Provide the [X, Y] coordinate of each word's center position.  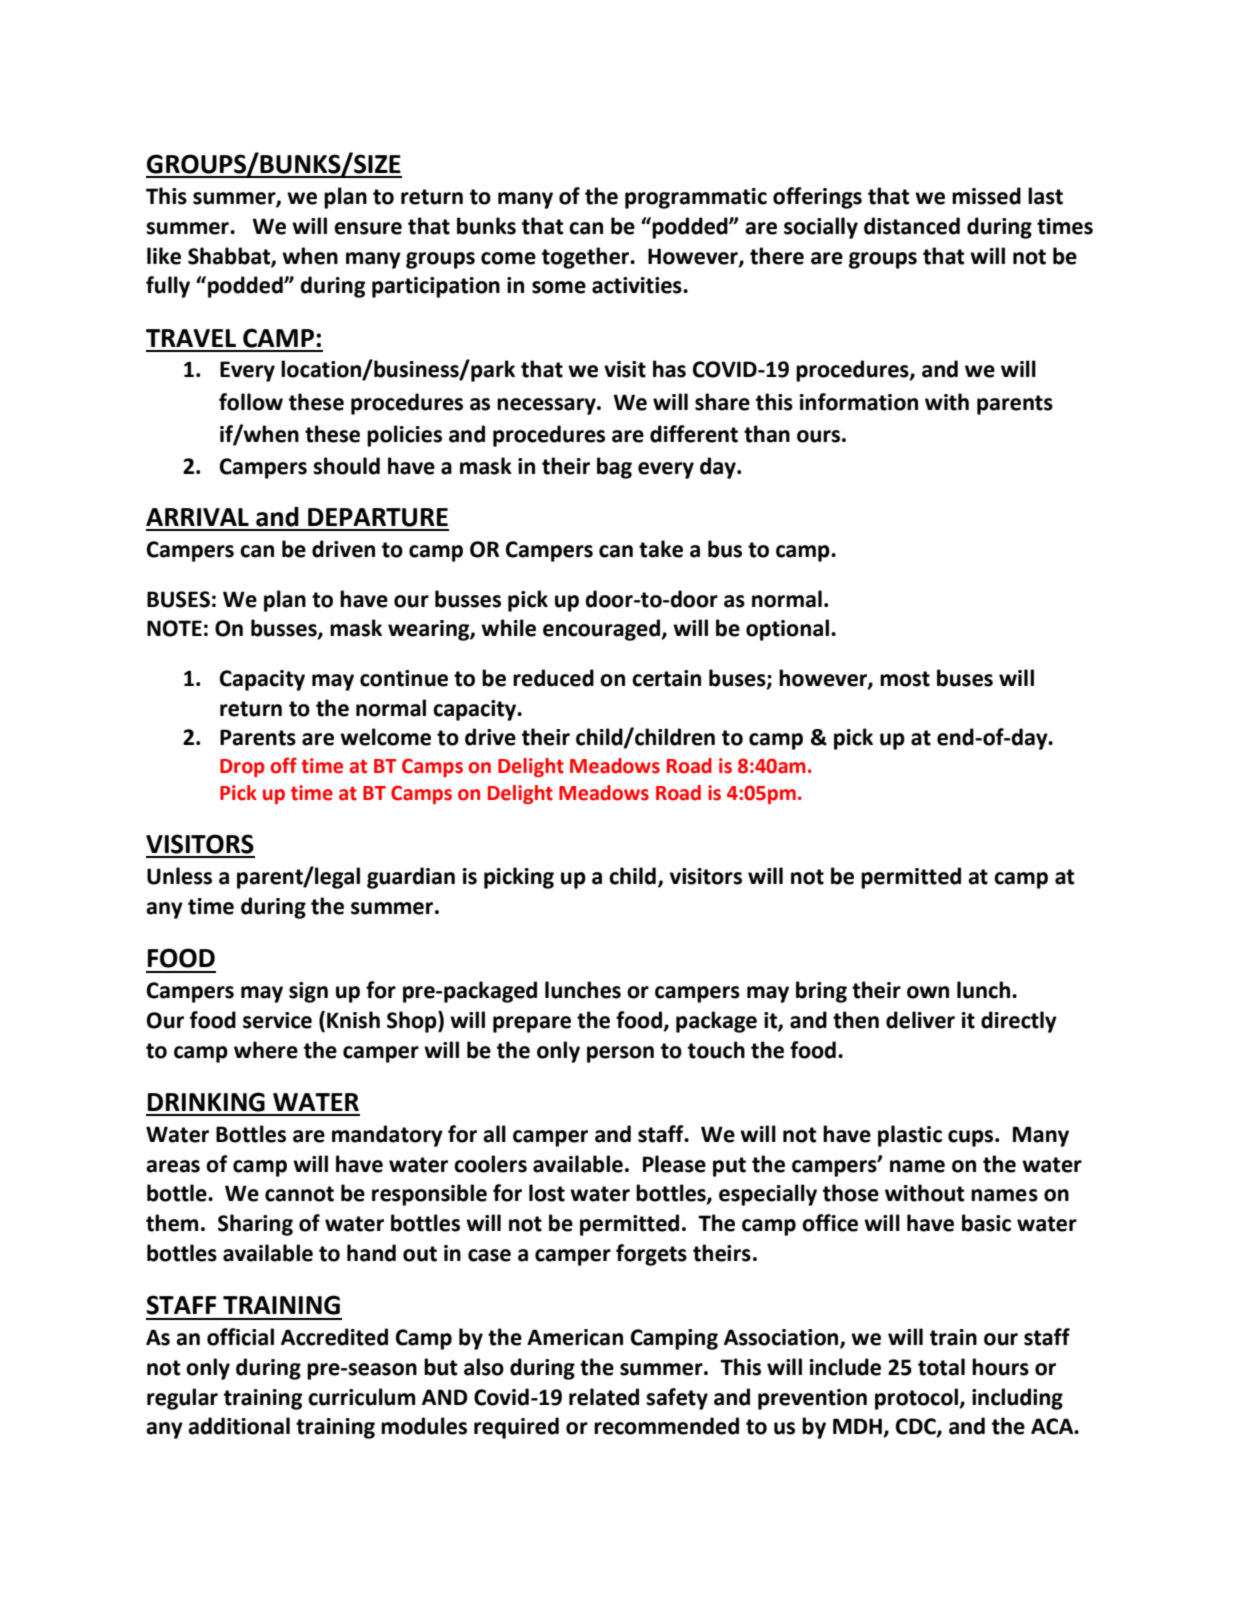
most [905, 679]
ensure [368, 228]
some [559, 287]
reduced [553, 678]
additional [239, 1426]
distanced [912, 226]
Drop [242, 768]
